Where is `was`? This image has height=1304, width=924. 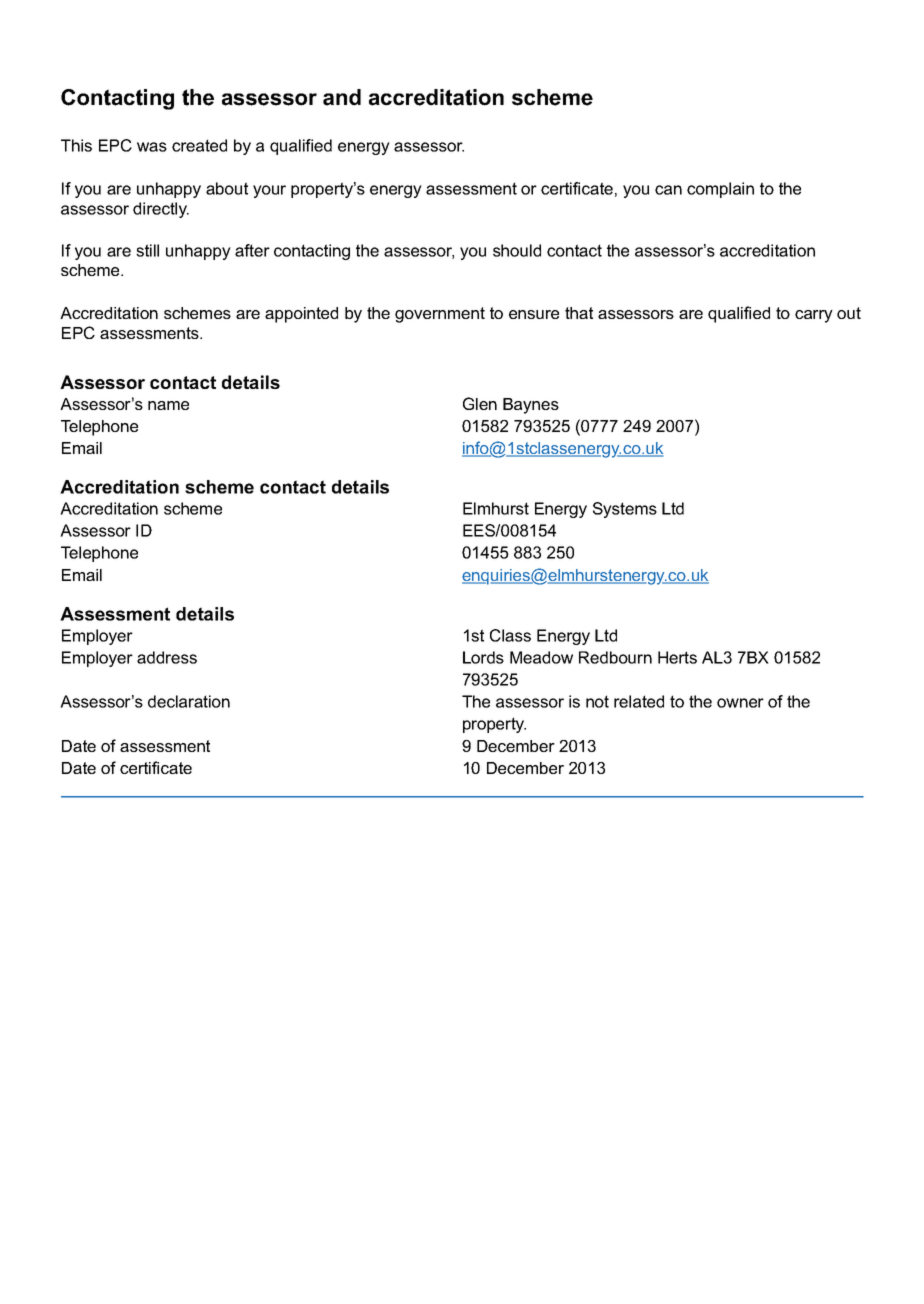
was is located at coordinates (152, 147).
